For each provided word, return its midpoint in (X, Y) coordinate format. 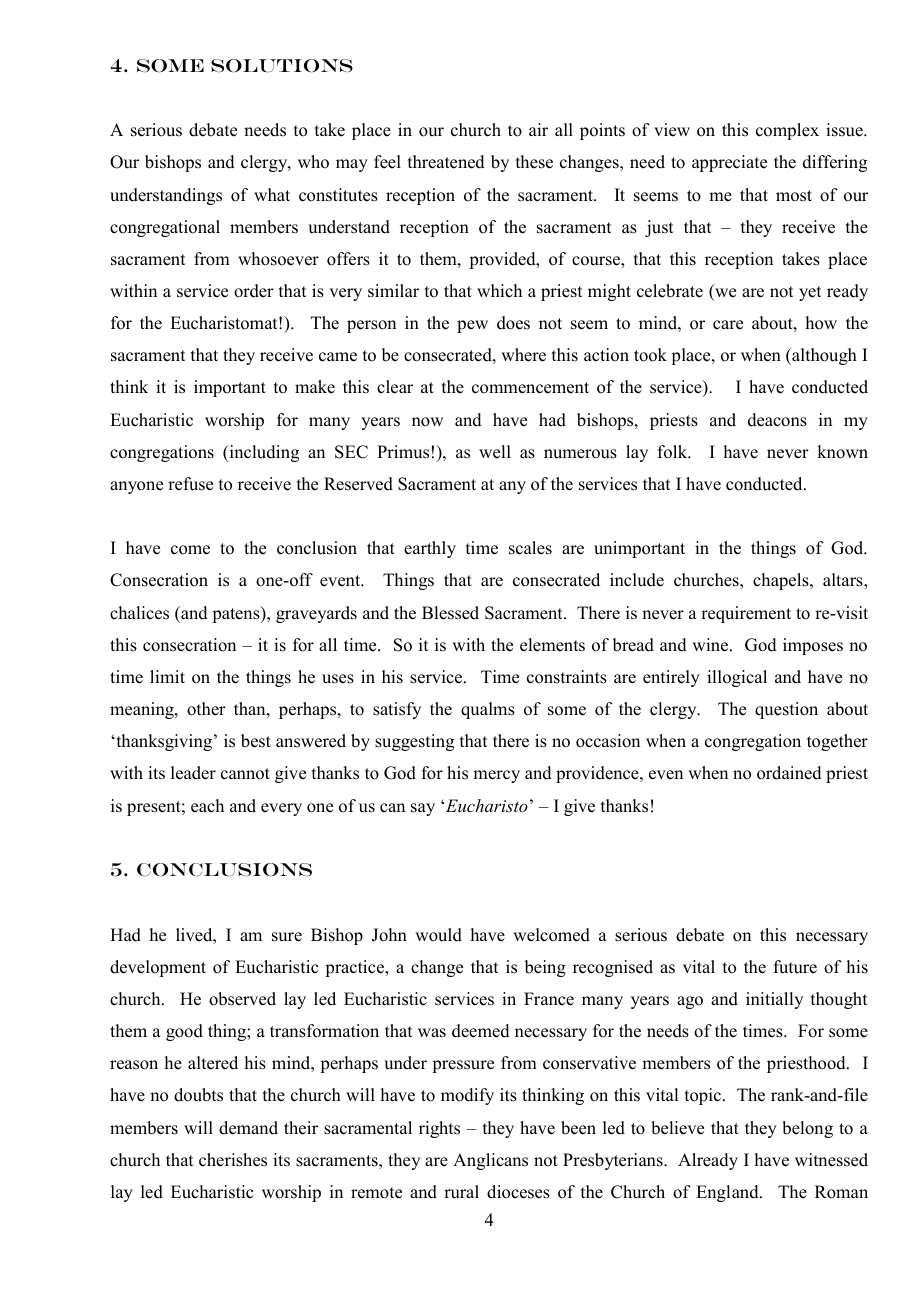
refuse (190, 484)
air (538, 129)
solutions (282, 66)
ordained (789, 773)
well (495, 452)
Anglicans (490, 1161)
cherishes (233, 1160)
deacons (777, 420)
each (207, 806)
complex (787, 131)
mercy (496, 776)
